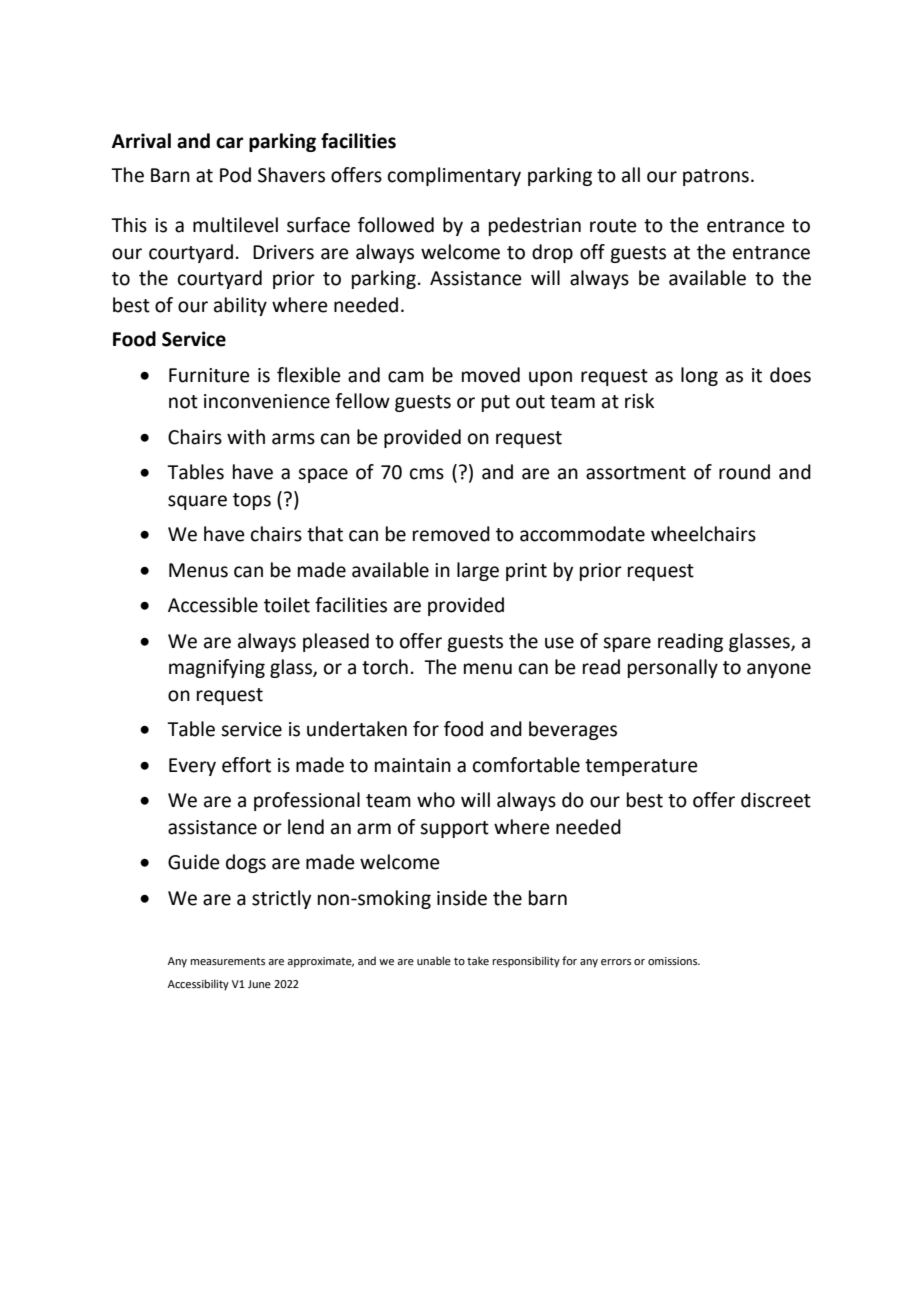  I want to click on cam, so click(406, 377).
